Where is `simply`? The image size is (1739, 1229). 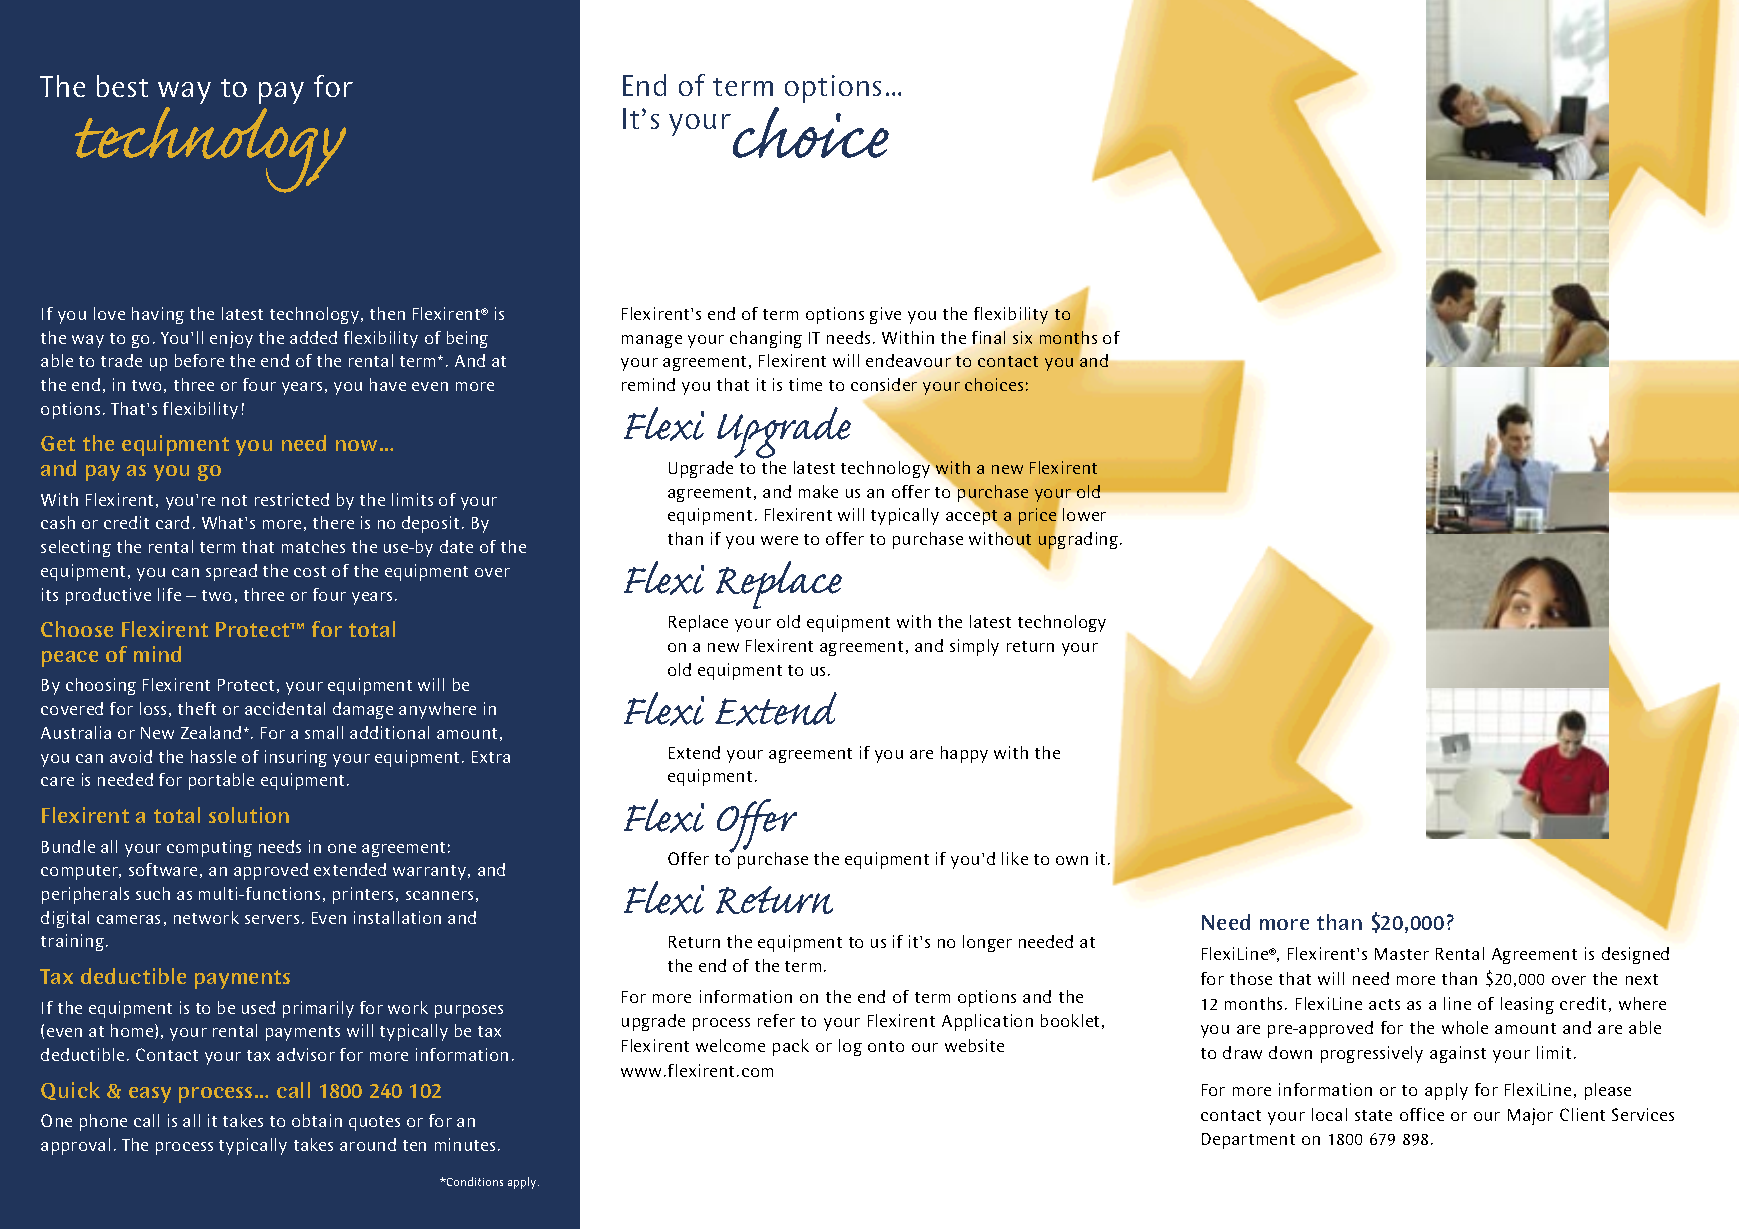
simply is located at coordinates (974, 647).
